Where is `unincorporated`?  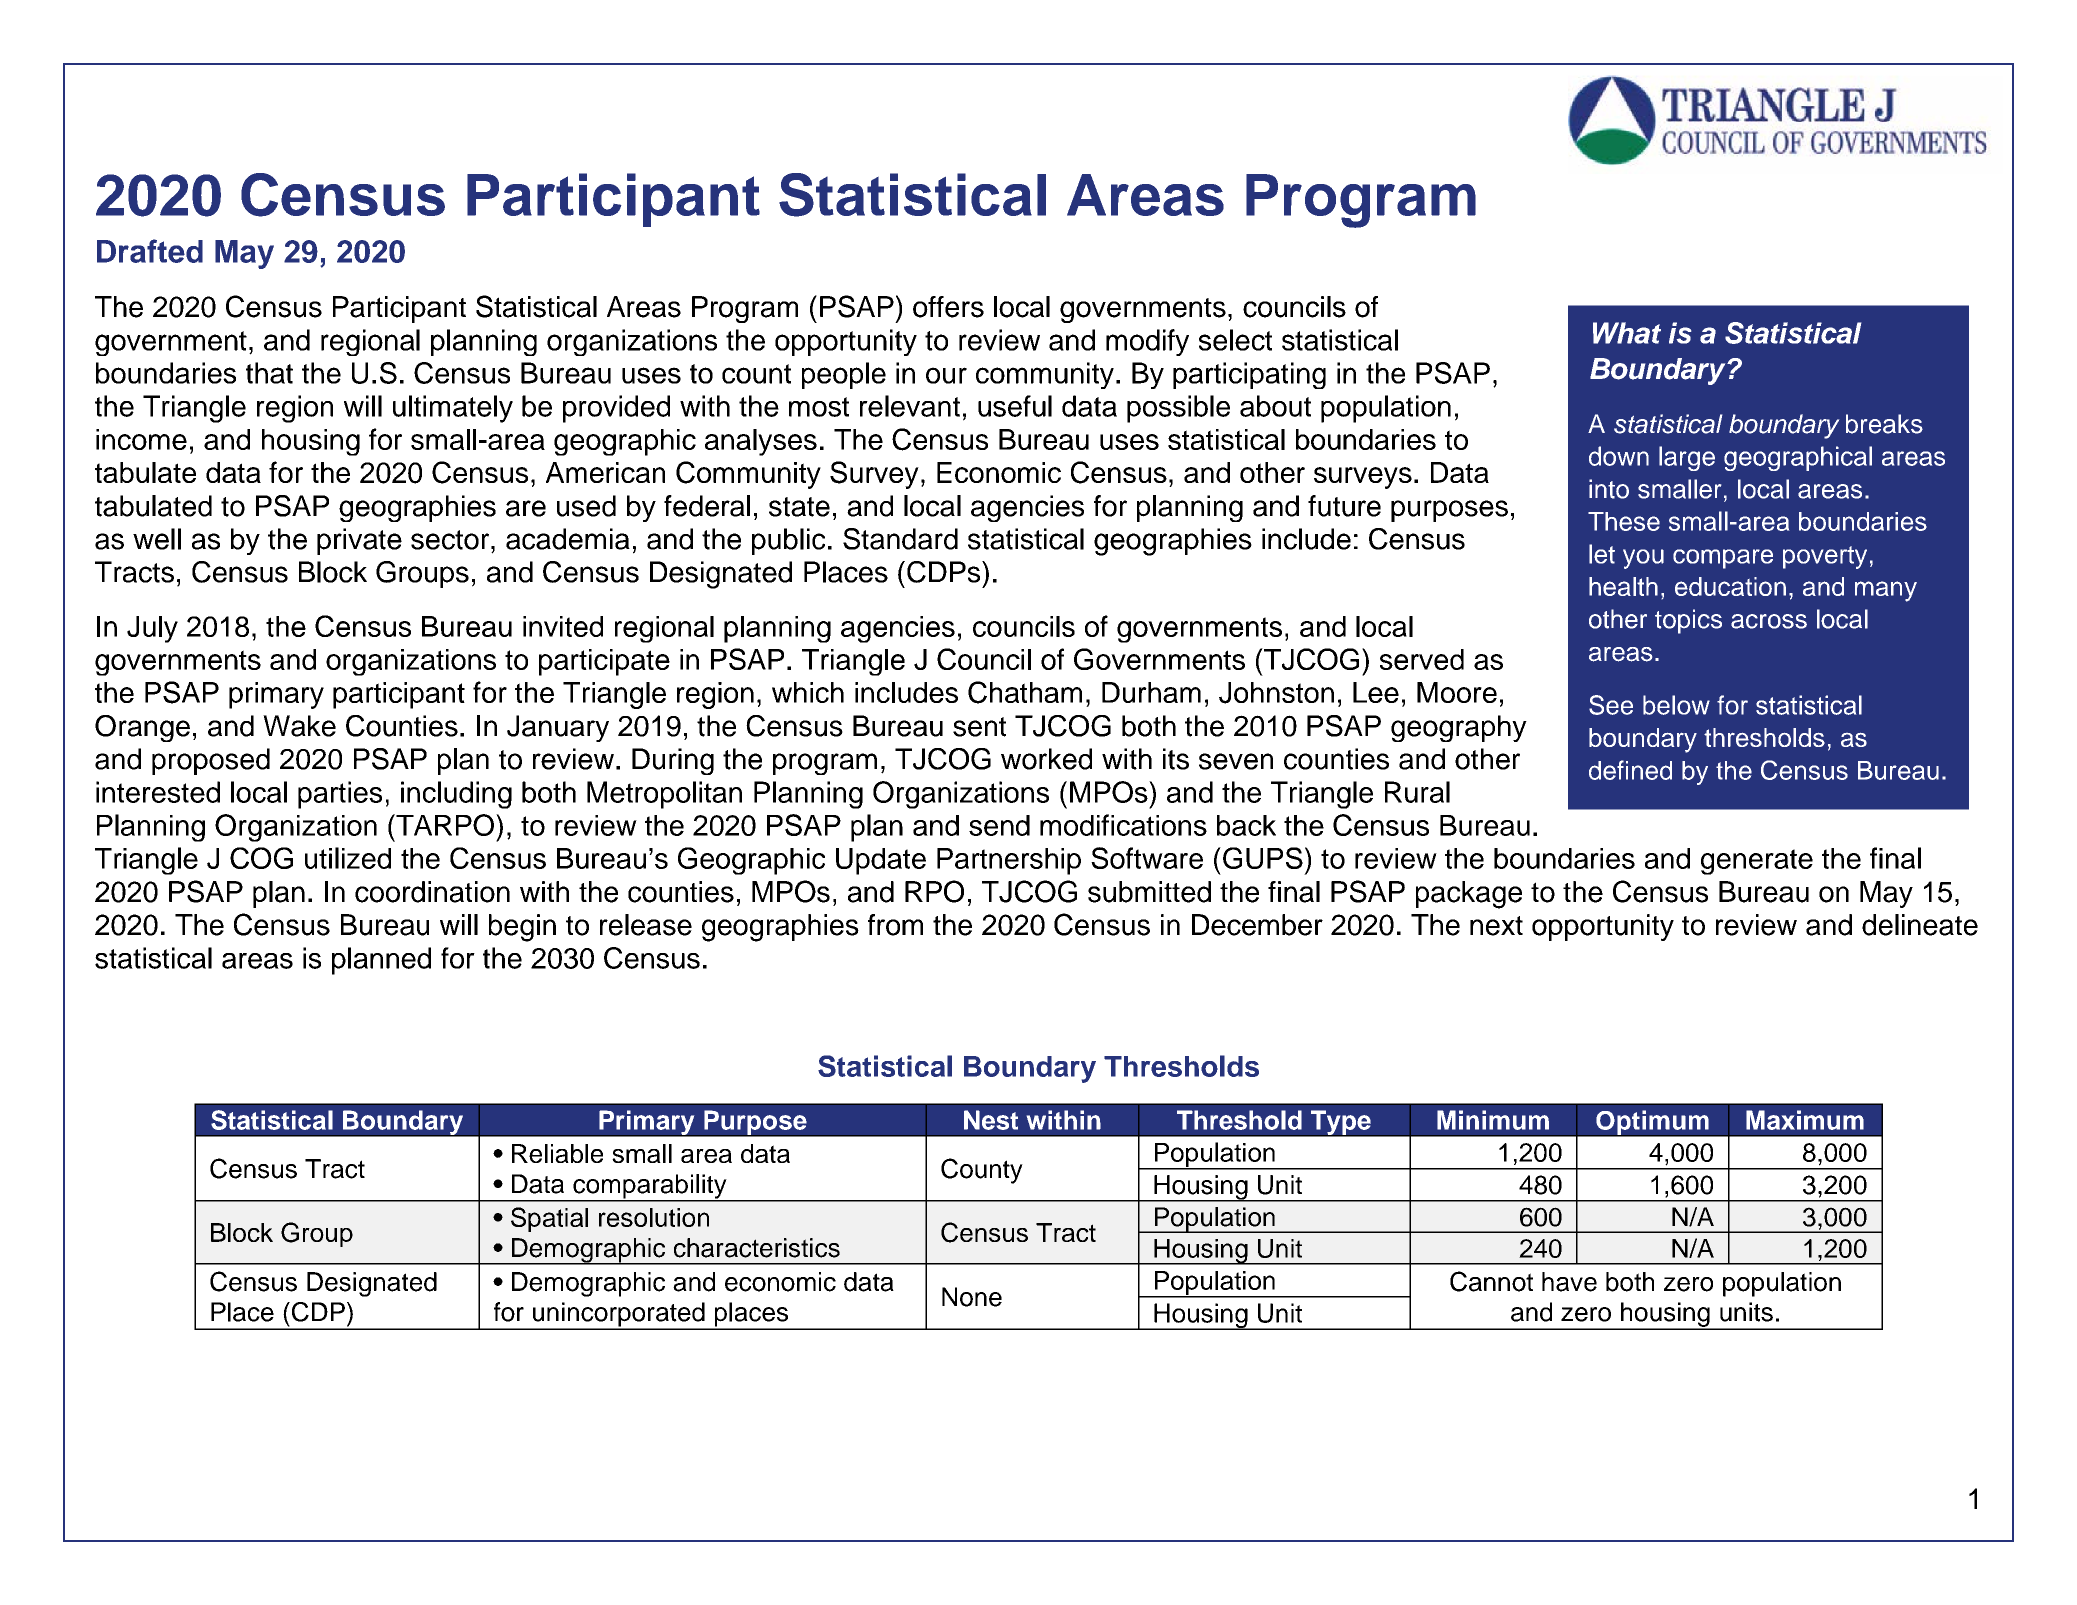
unincorporated is located at coordinates (619, 1315).
